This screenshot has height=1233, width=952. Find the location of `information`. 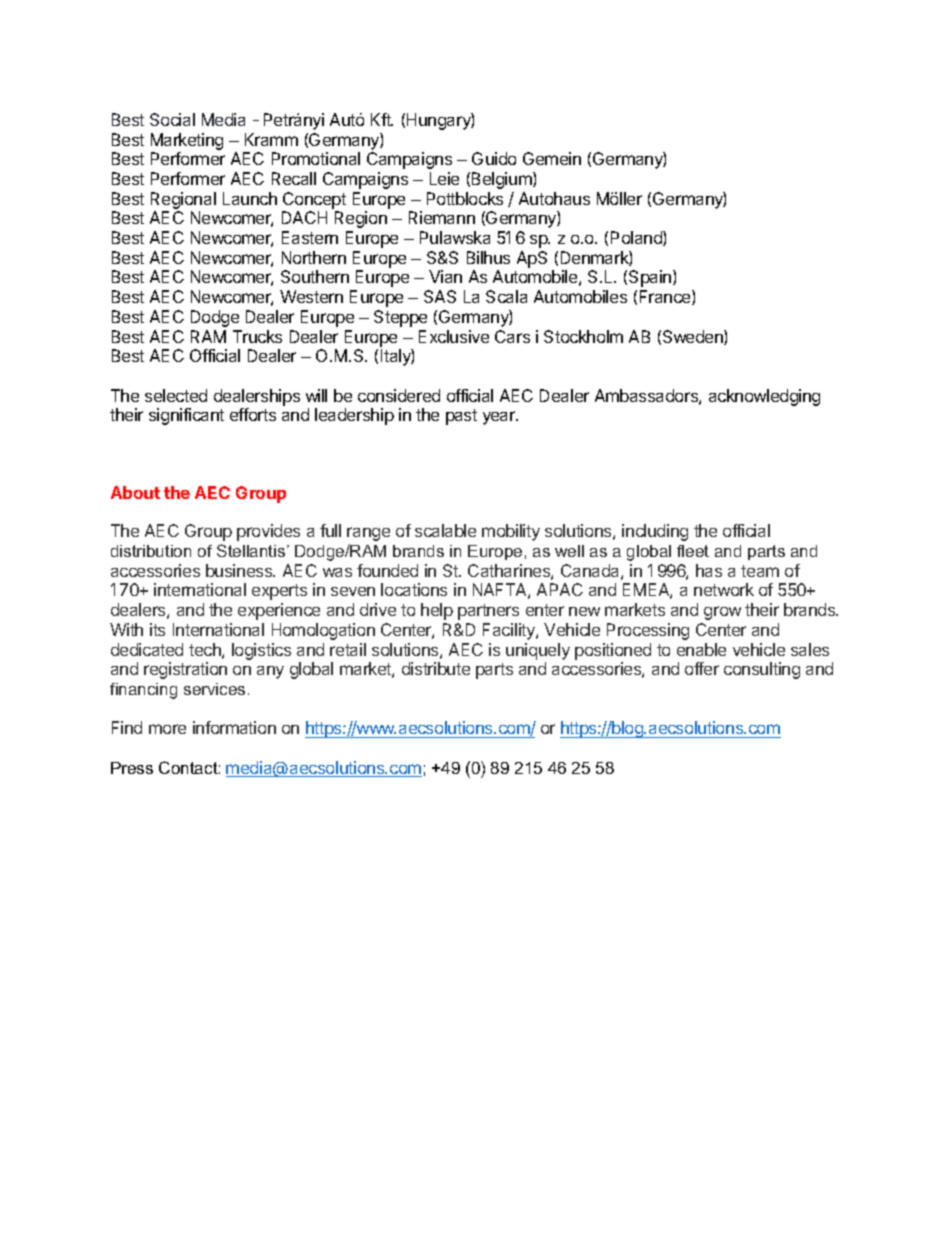

information is located at coordinates (234, 727).
